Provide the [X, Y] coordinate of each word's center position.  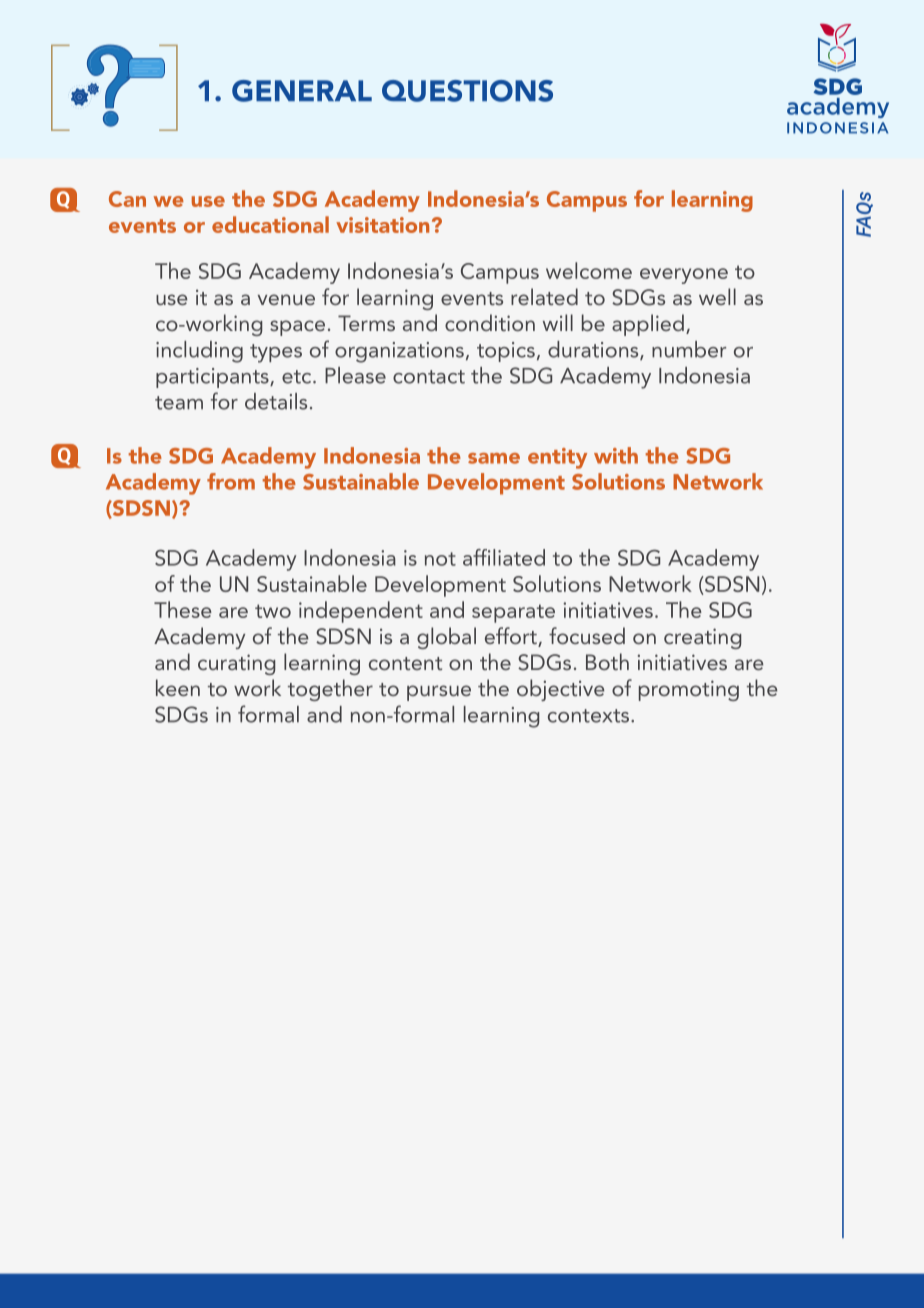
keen [178, 687]
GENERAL [302, 91]
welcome [589, 270]
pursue [439, 693]
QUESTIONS [467, 91]
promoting [689, 690]
